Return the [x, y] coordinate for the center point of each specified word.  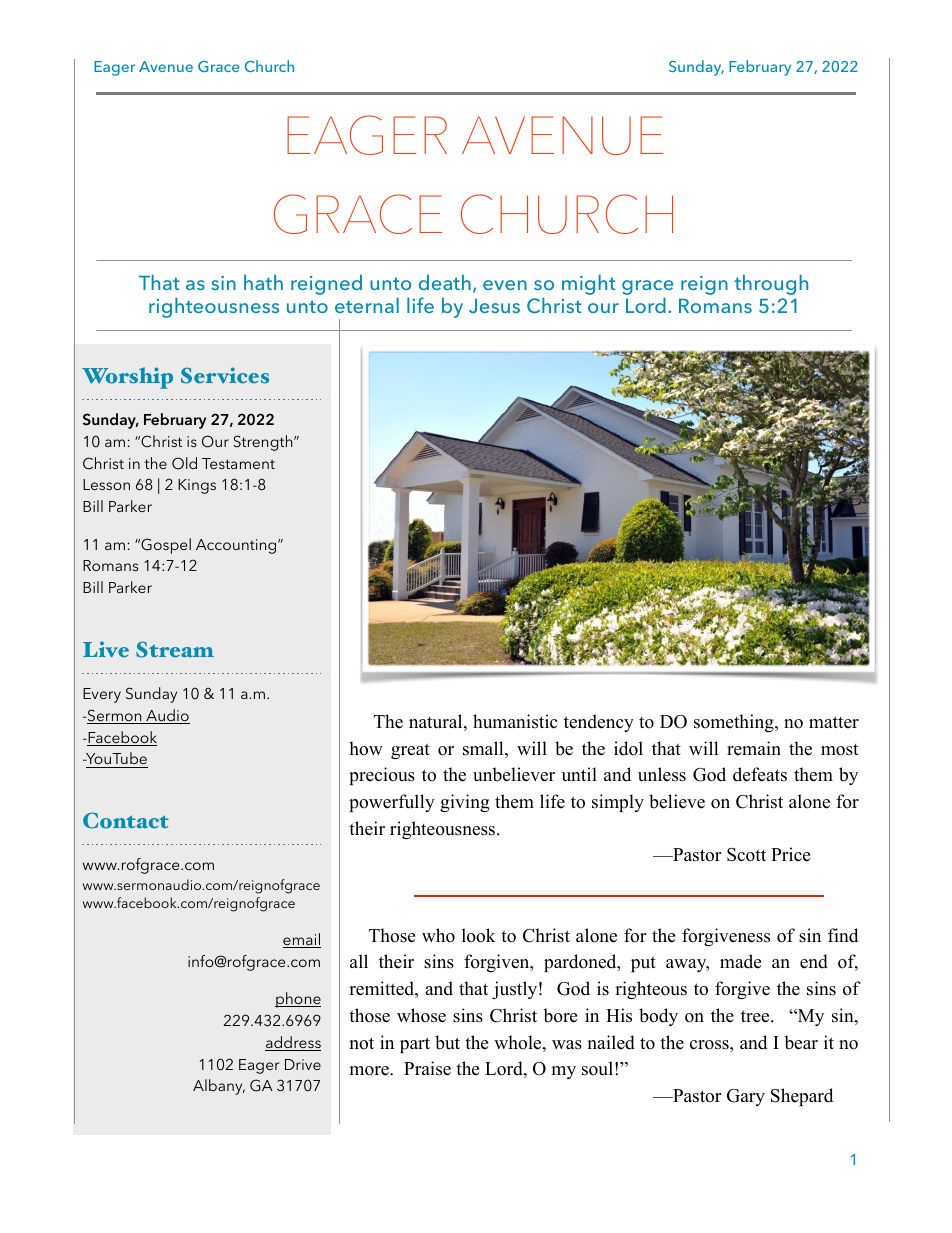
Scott [746, 855]
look [479, 935]
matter [834, 722]
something [735, 723]
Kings [197, 486]
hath [263, 282]
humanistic [515, 721]
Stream [175, 650]
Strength [264, 443]
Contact [126, 820]
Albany [219, 1087]
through [771, 285]
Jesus [494, 305]
